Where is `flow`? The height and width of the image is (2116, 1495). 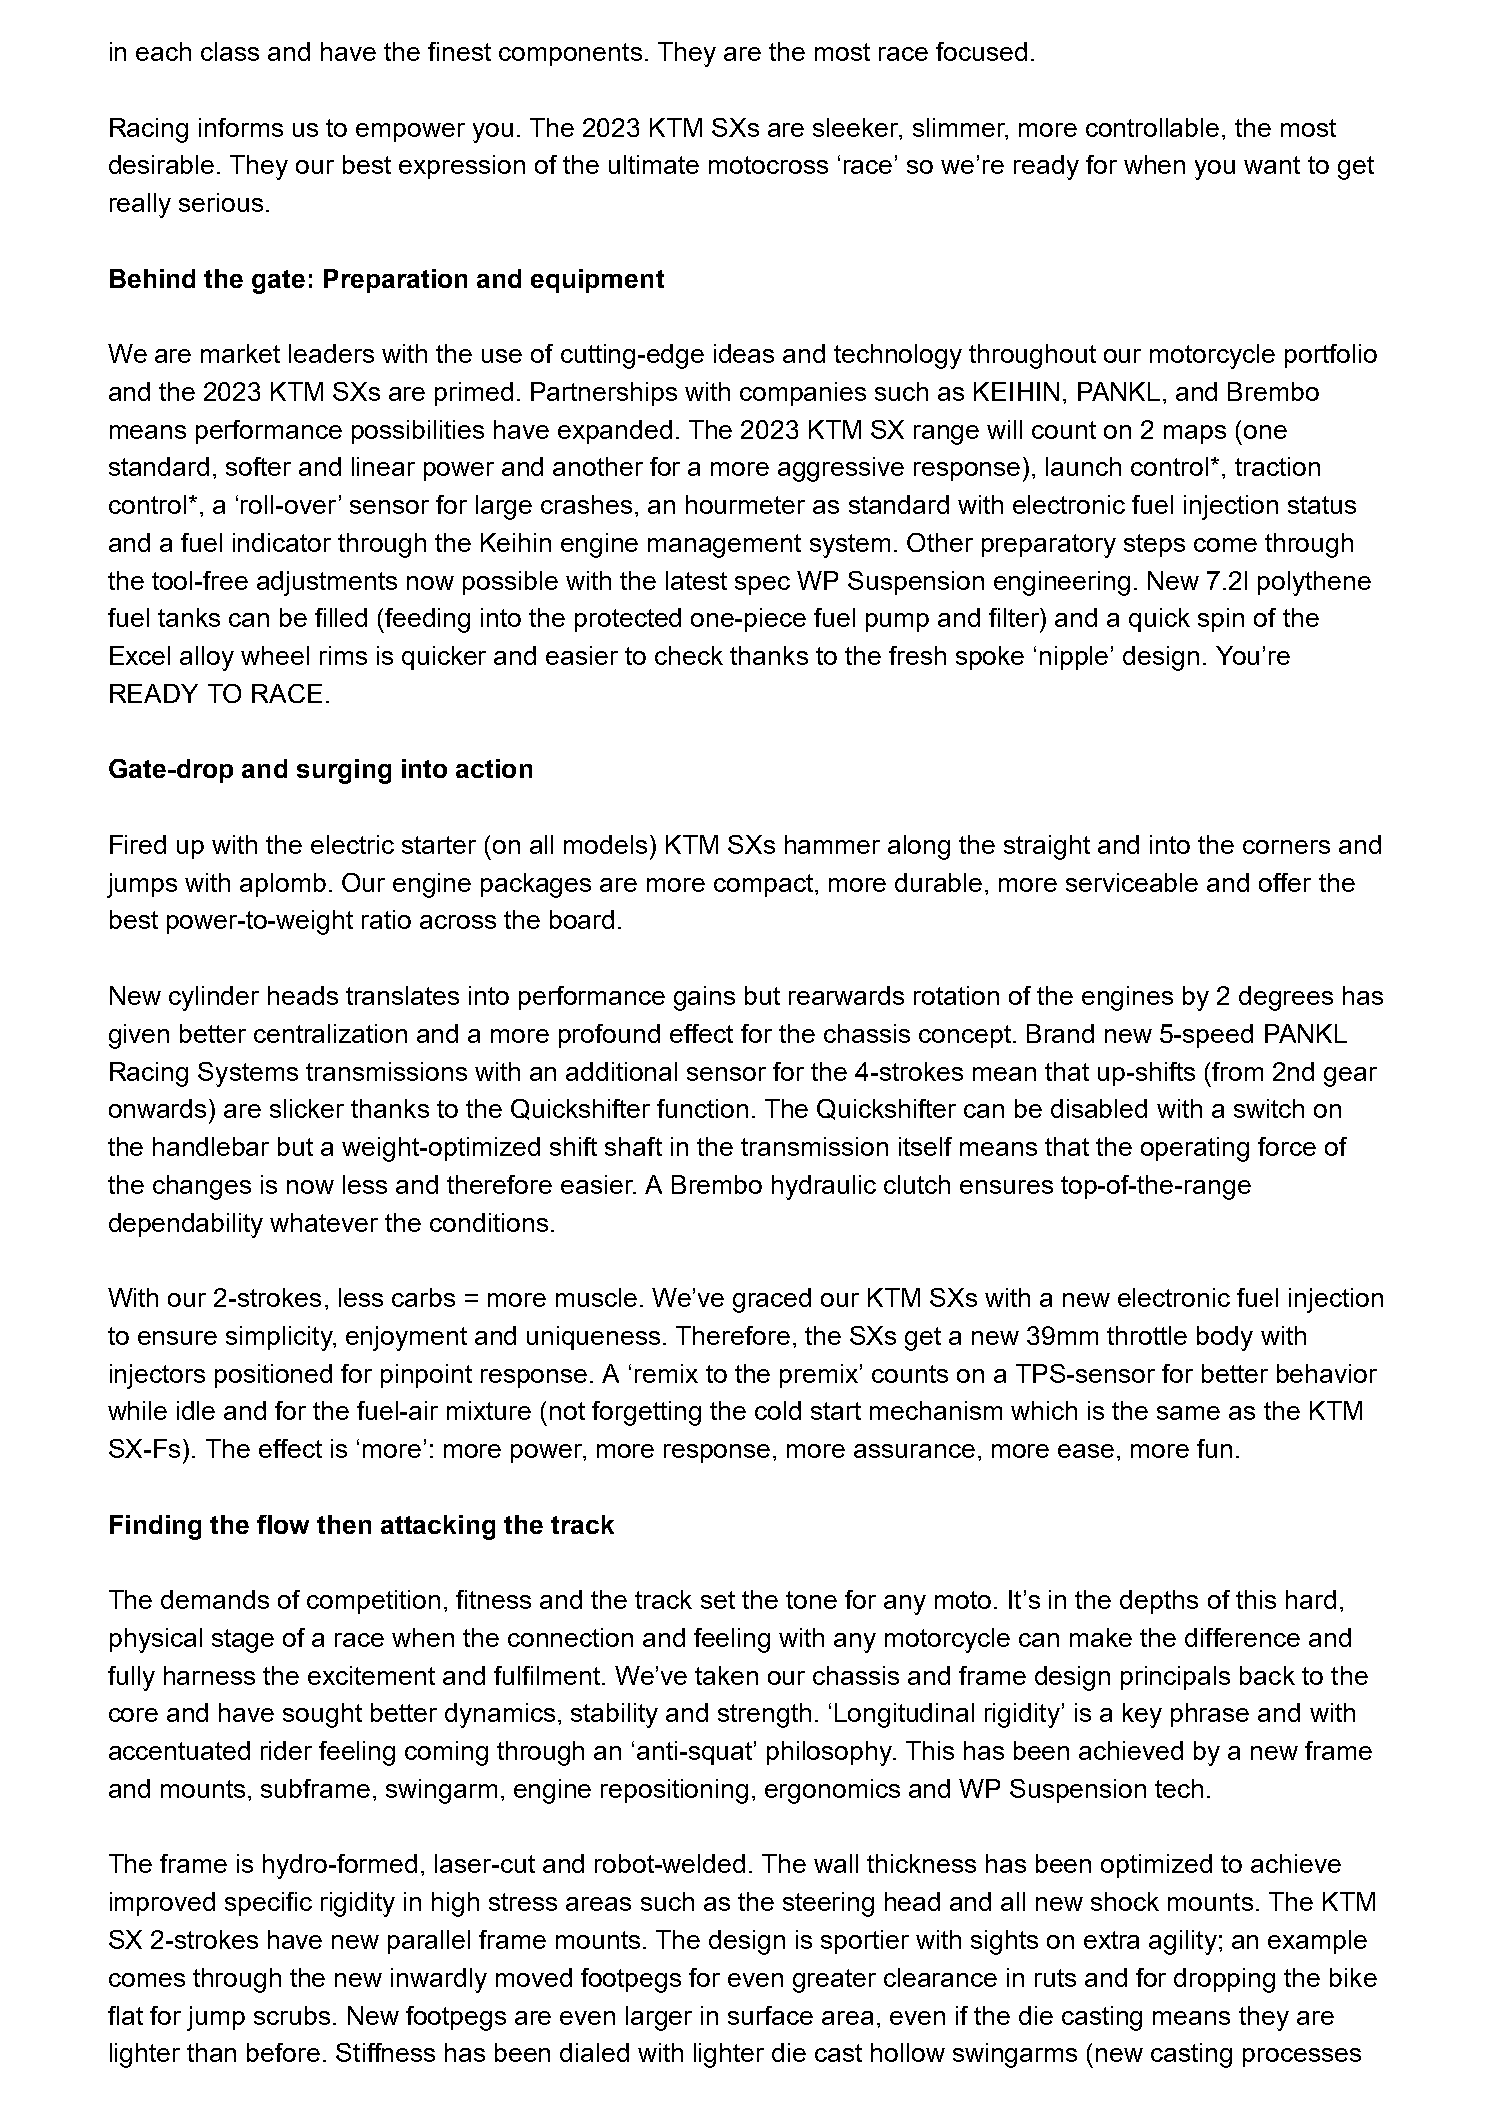 flow is located at coordinates (283, 1524).
